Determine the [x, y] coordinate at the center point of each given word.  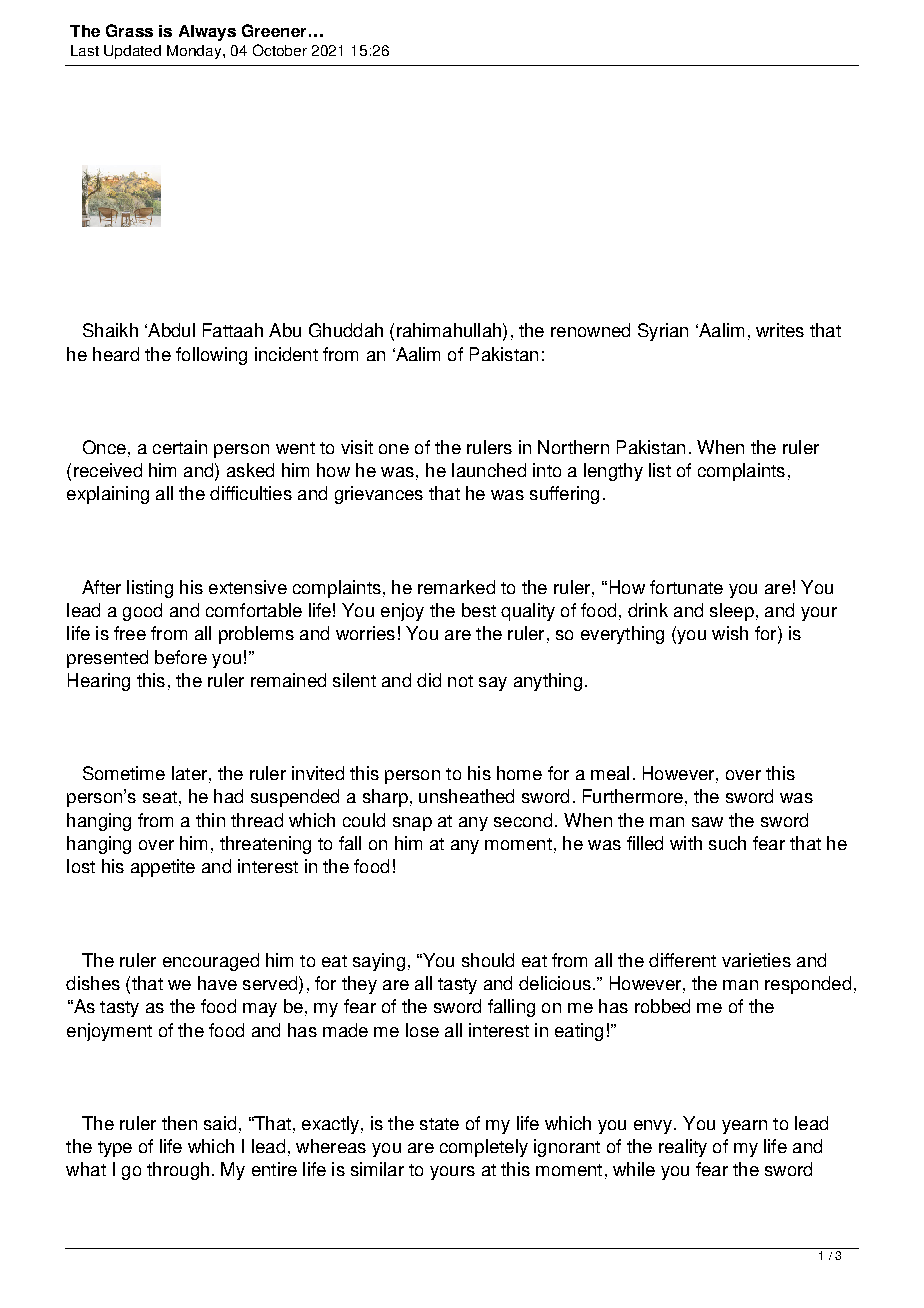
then [179, 1123]
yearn [744, 1127]
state [439, 1124]
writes [780, 330]
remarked [456, 587]
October [280, 50]
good [142, 612]
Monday [195, 52]
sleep [732, 612]
